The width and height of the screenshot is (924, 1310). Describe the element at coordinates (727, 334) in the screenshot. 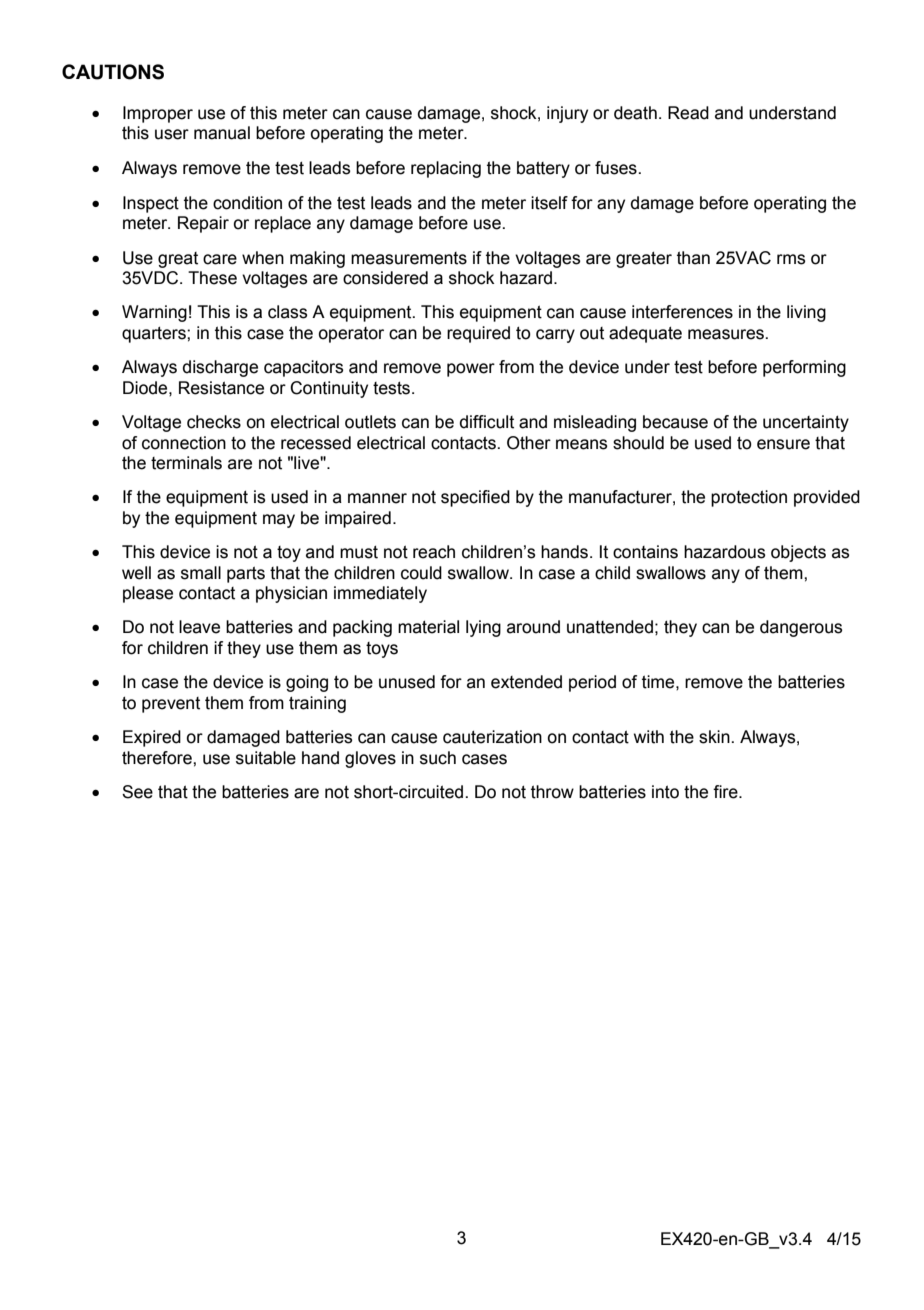

I see `measures` at that location.
